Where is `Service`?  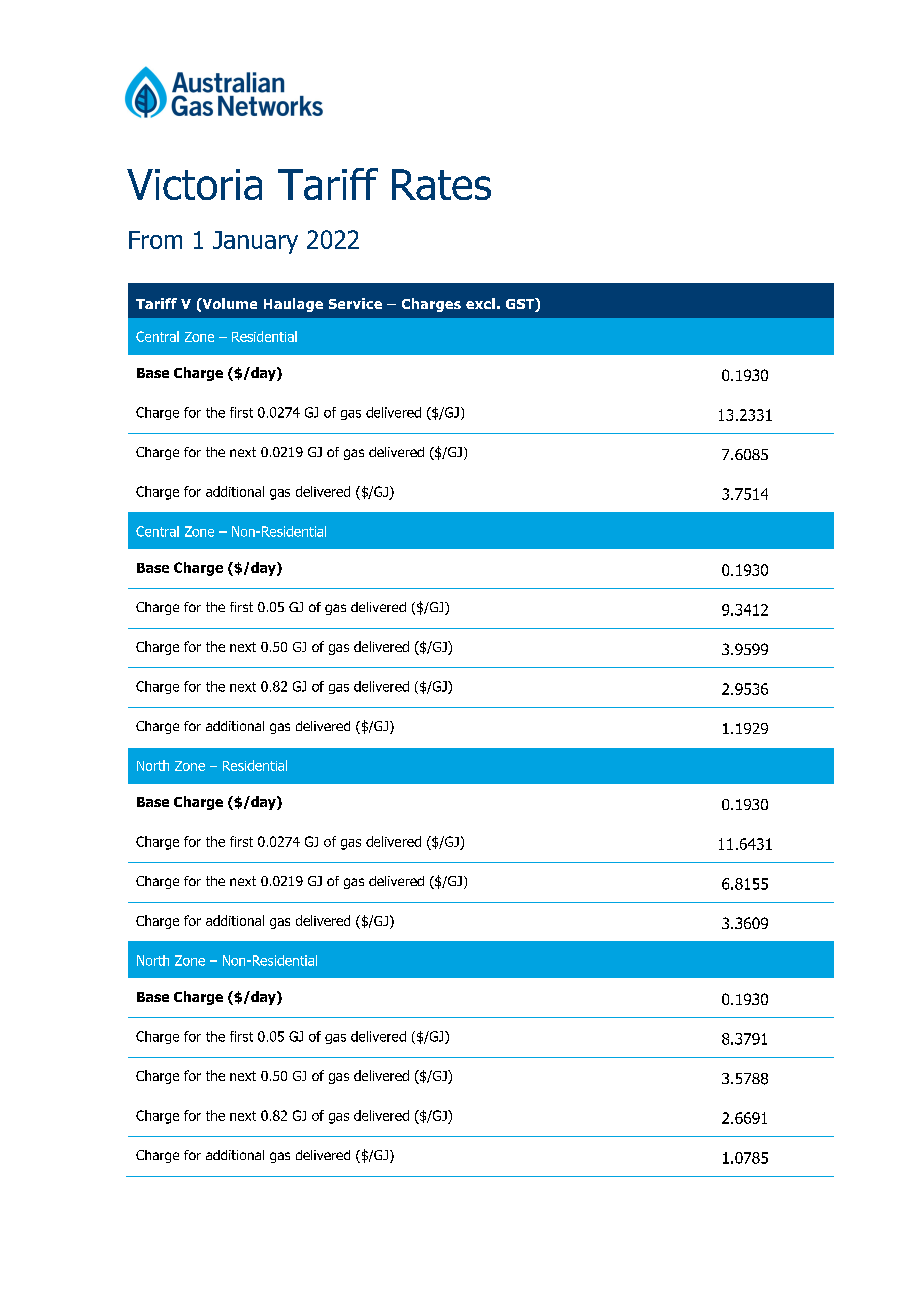
Service is located at coordinates (355, 303).
